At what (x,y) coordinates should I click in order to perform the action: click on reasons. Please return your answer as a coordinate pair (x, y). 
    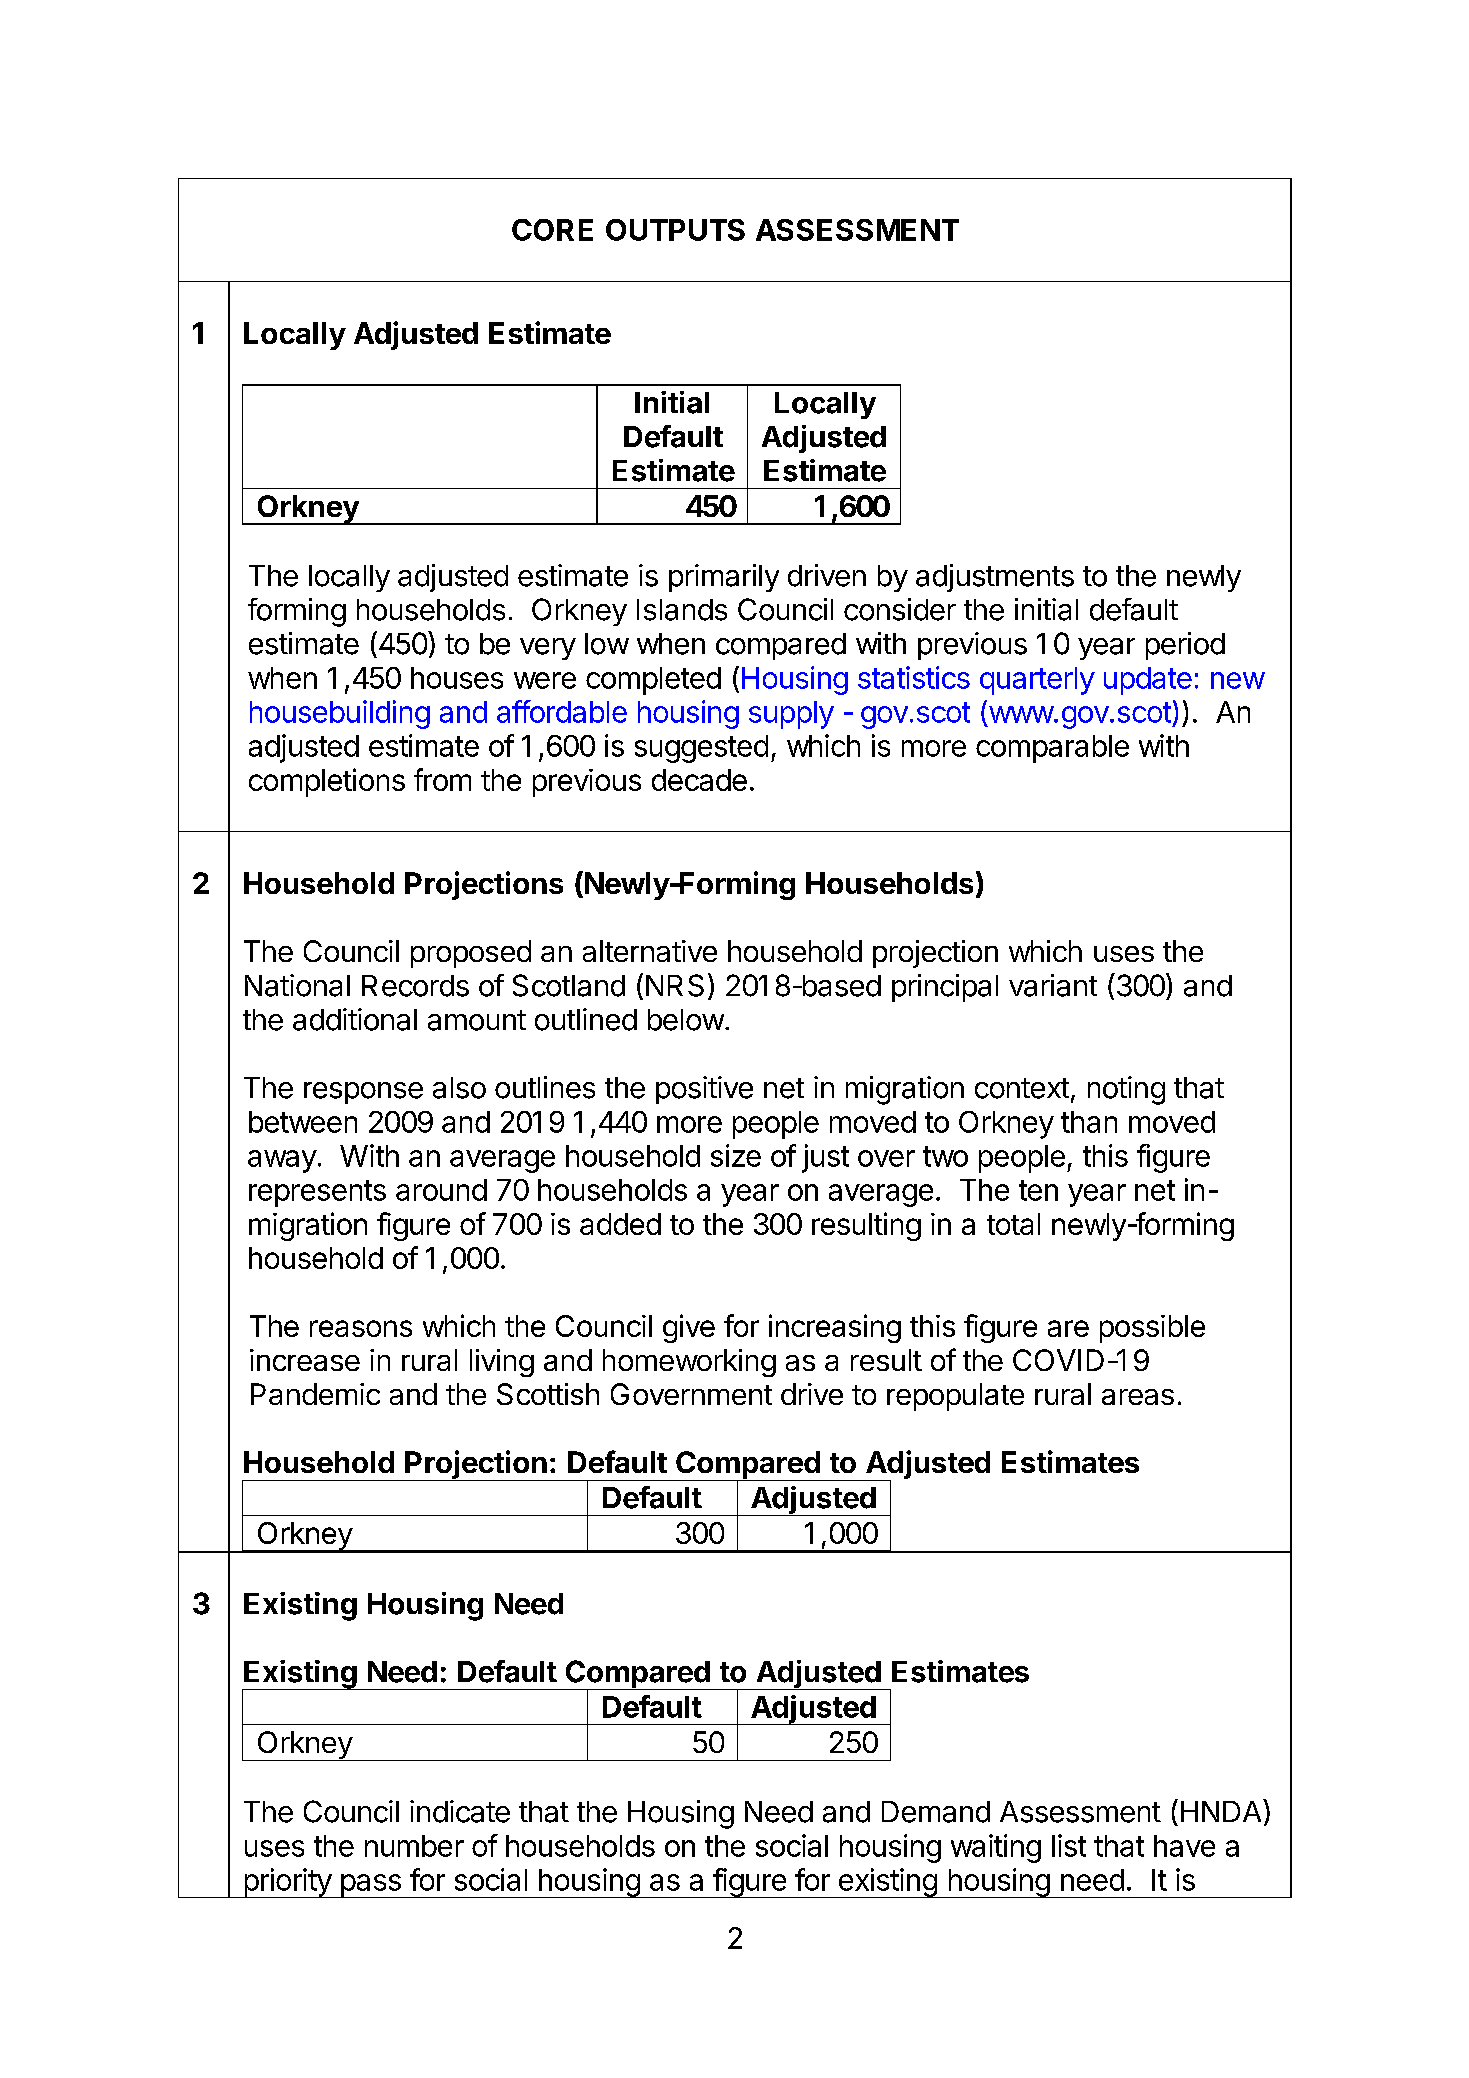
    Looking at the image, I should click on (361, 1328).
